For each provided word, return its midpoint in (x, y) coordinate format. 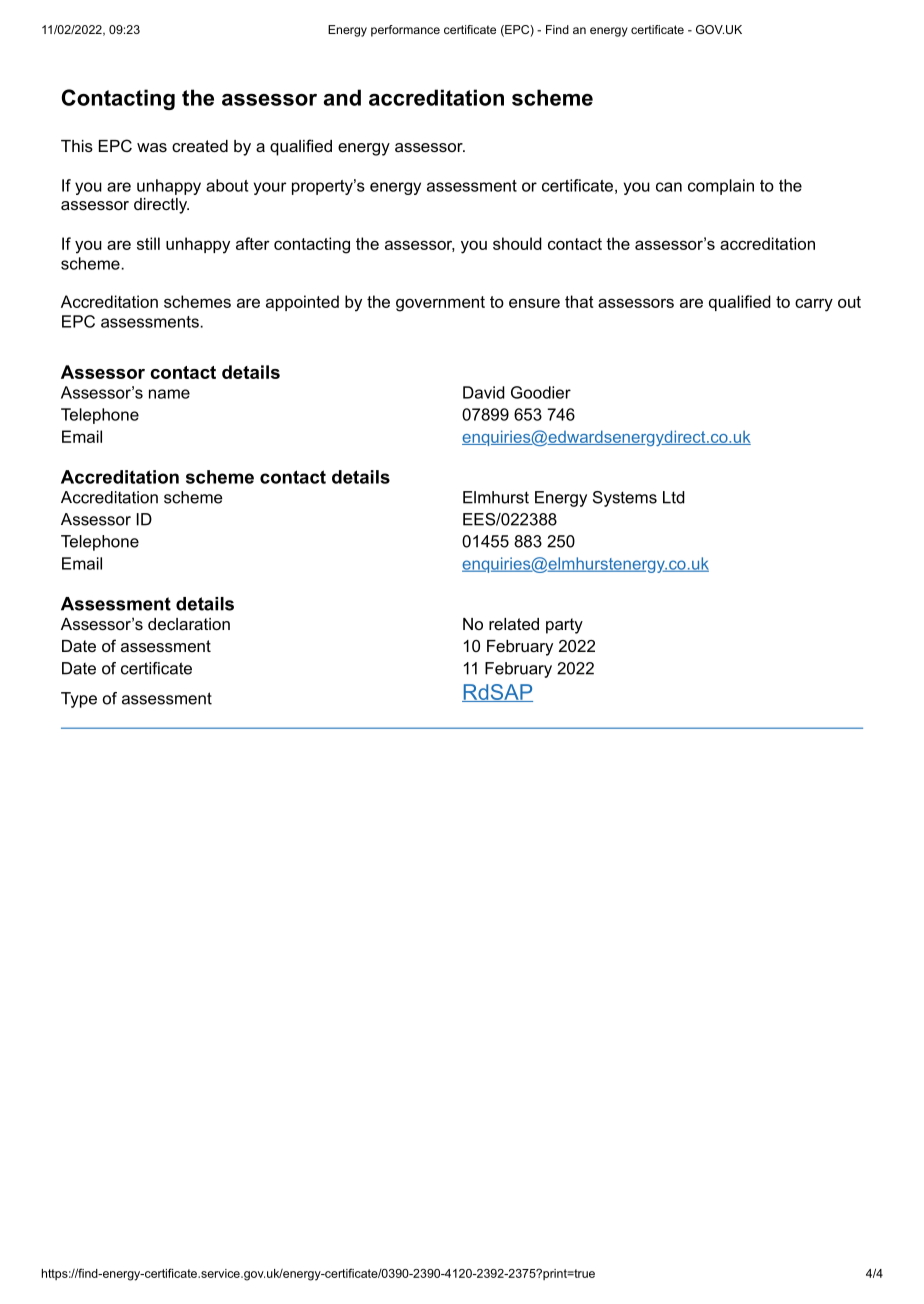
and (342, 97)
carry (814, 305)
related (514, 624)
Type (79, 700)
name (169, 394)
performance (405, 31)
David (484, 392)
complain (721, 187)
